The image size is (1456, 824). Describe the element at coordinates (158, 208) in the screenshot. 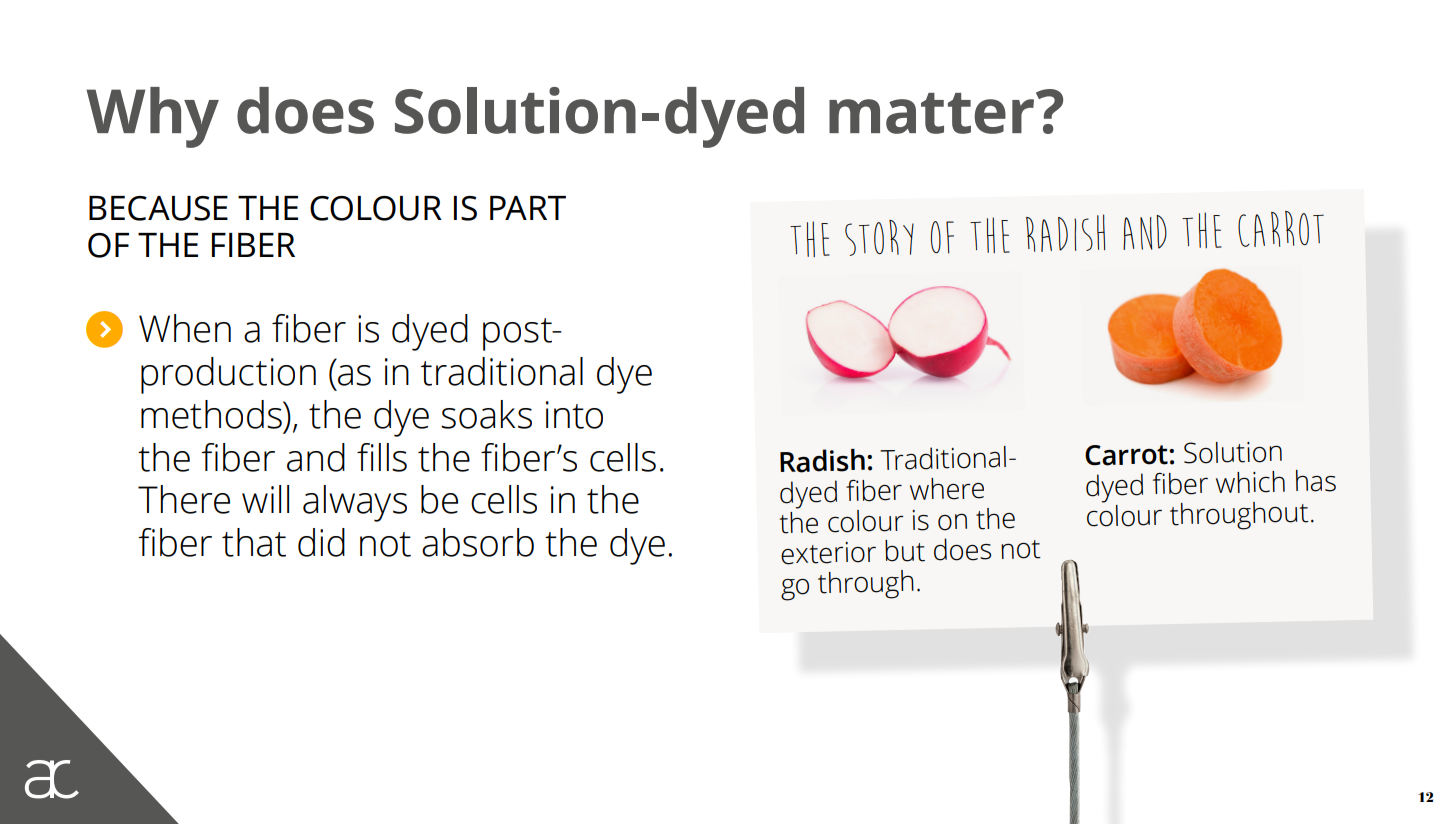

I see `BECAUSE` at that location.
